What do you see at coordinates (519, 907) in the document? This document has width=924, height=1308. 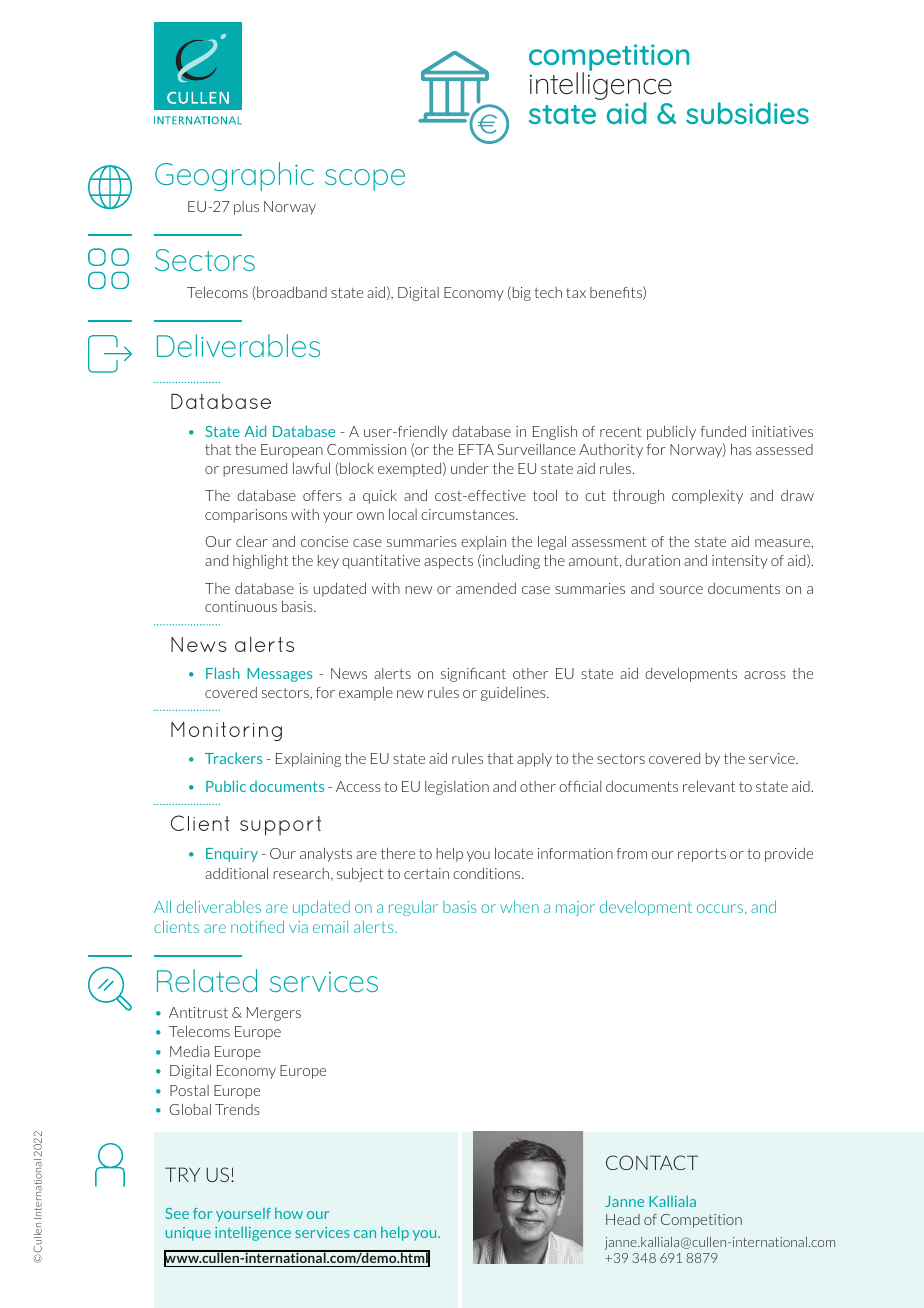 I see `when` at bounding box center [519, 907].
